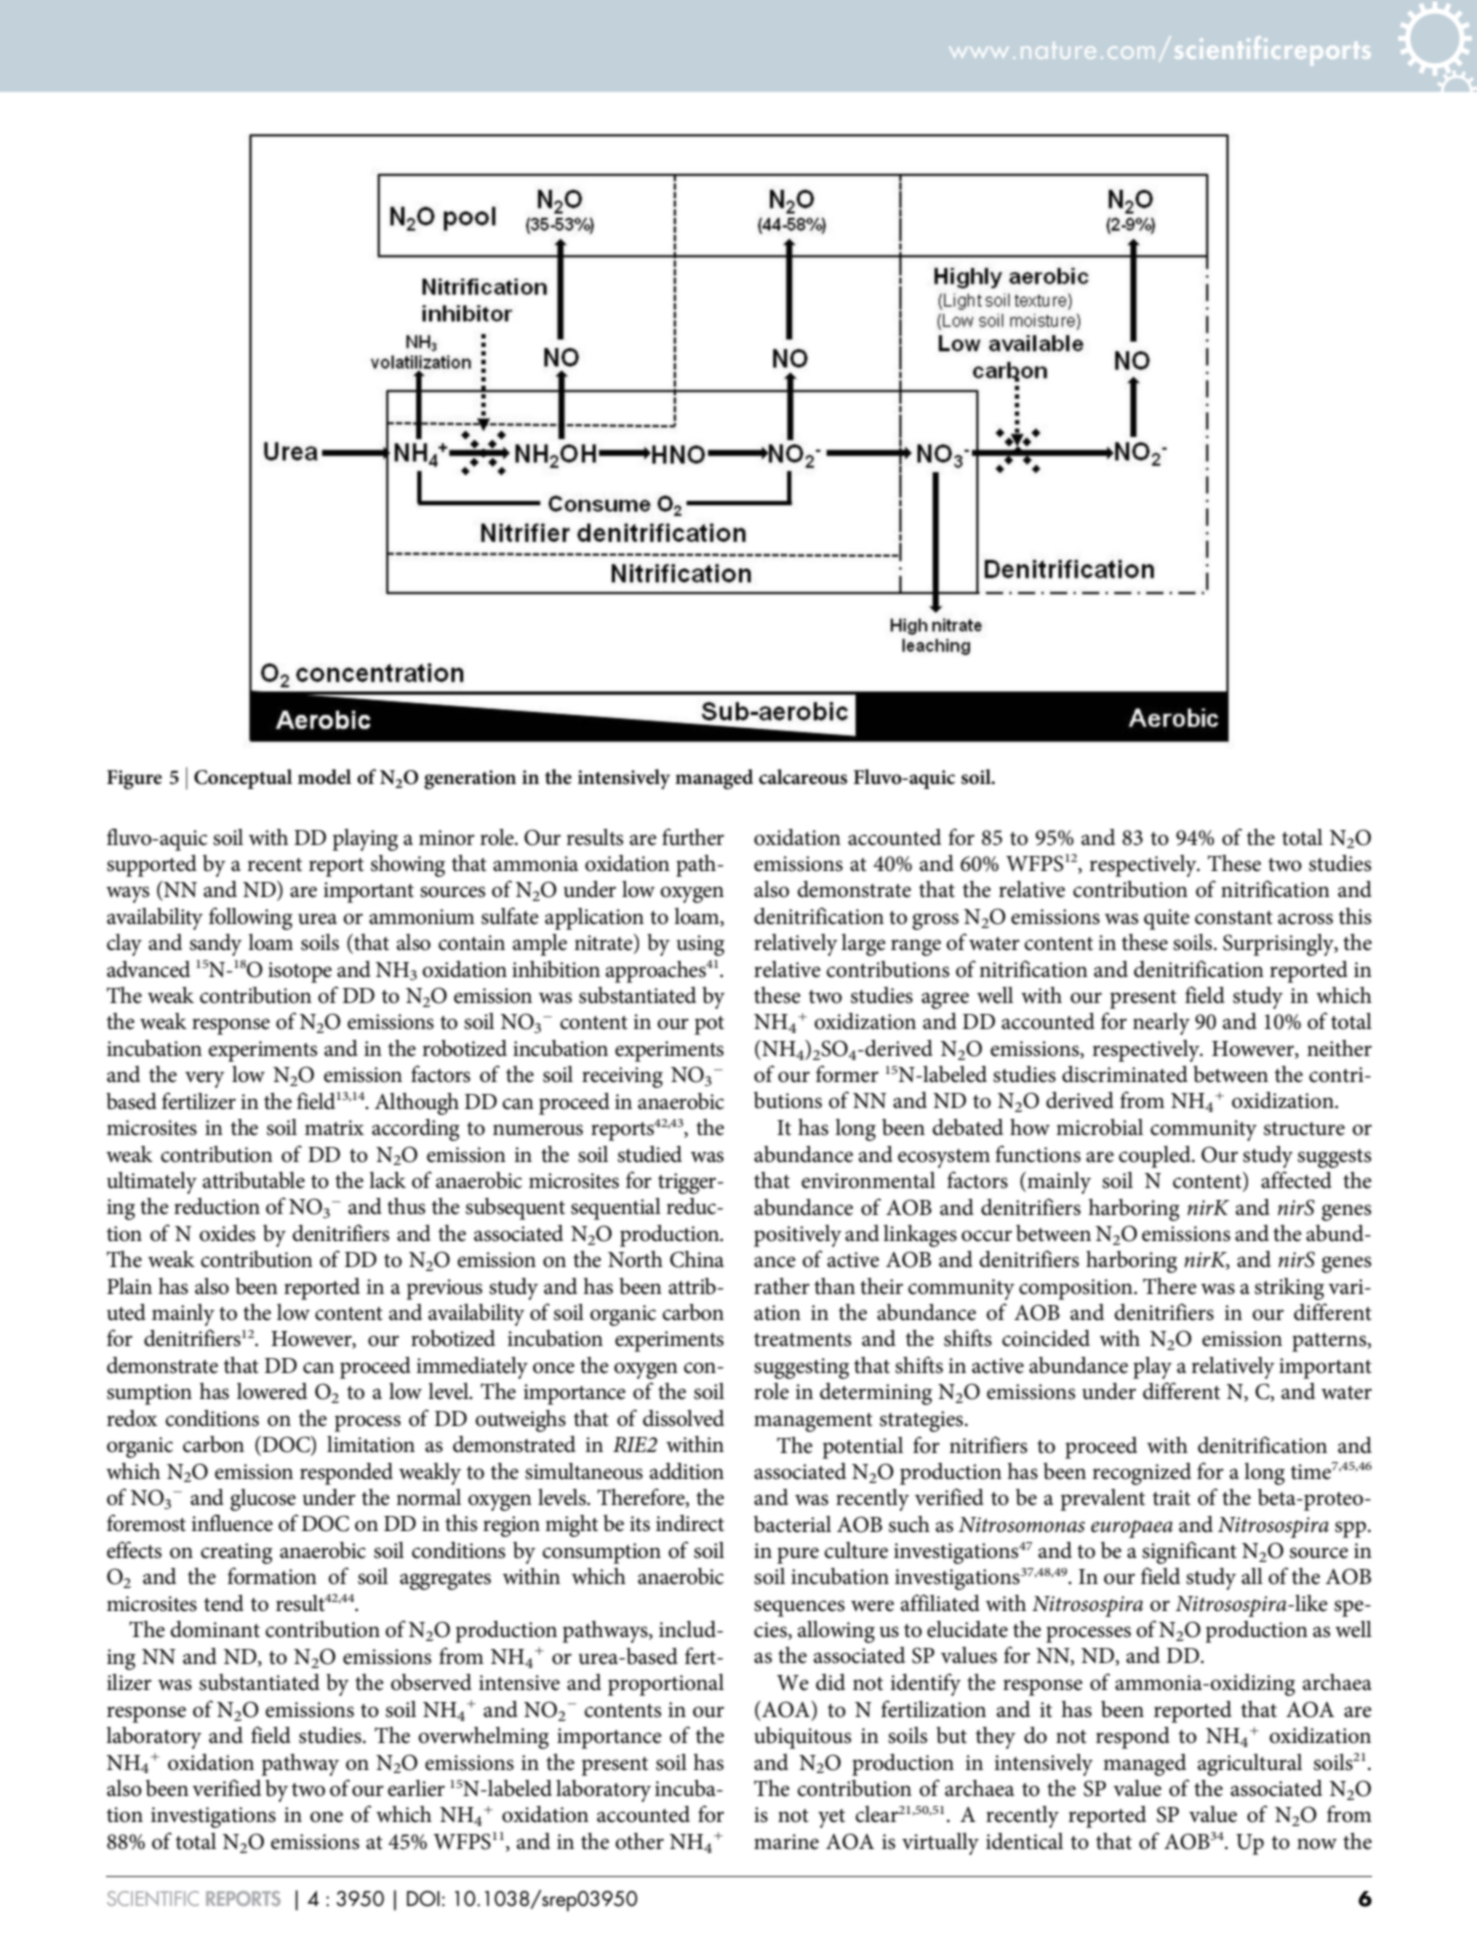  What do you see at coordinates (693, 837) in the screenshot?
I see `further` at bounding box center [693, 837].
